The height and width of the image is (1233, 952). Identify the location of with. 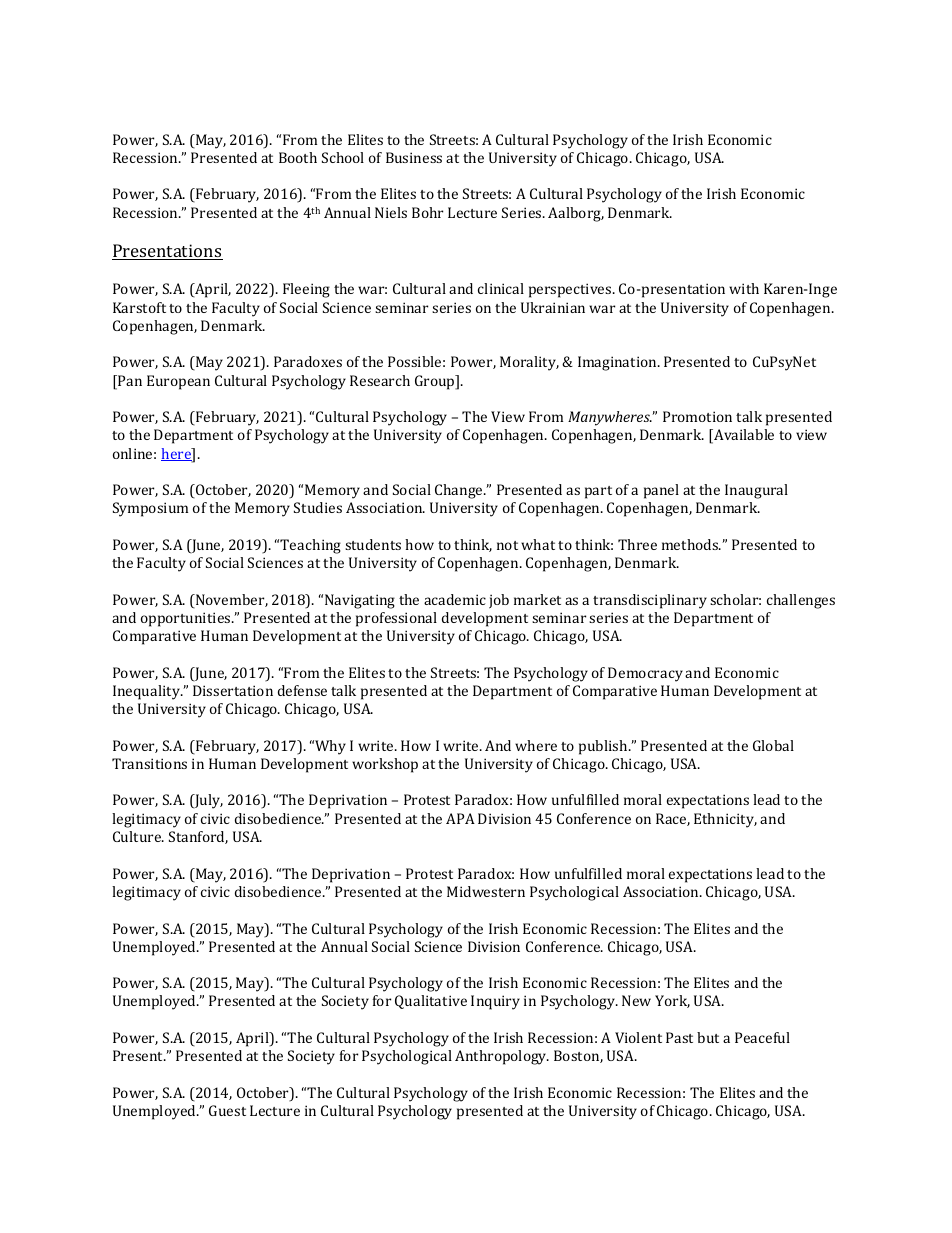
(744, 288).
